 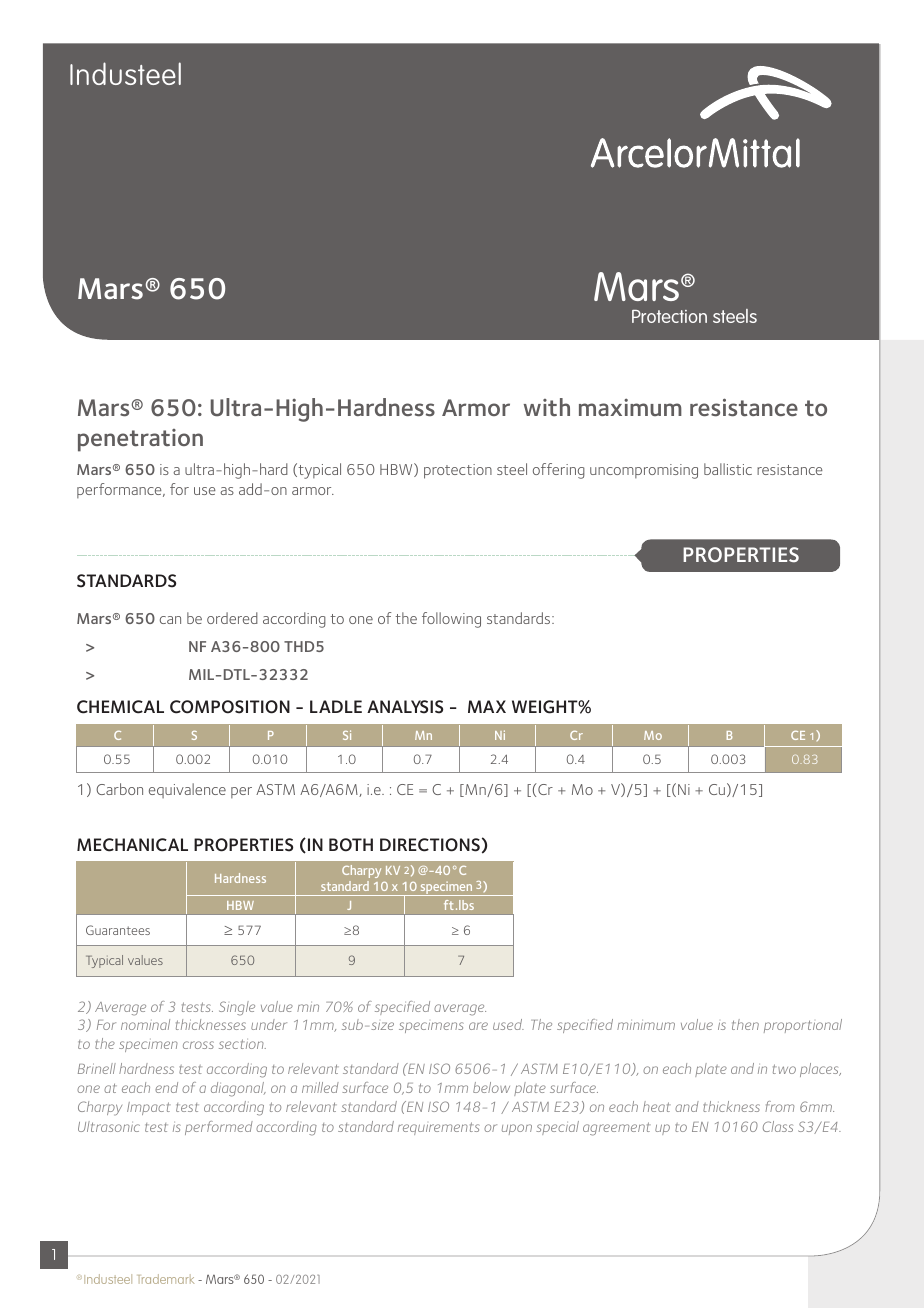 I want to click on end, so click(x=166, y=1087).
